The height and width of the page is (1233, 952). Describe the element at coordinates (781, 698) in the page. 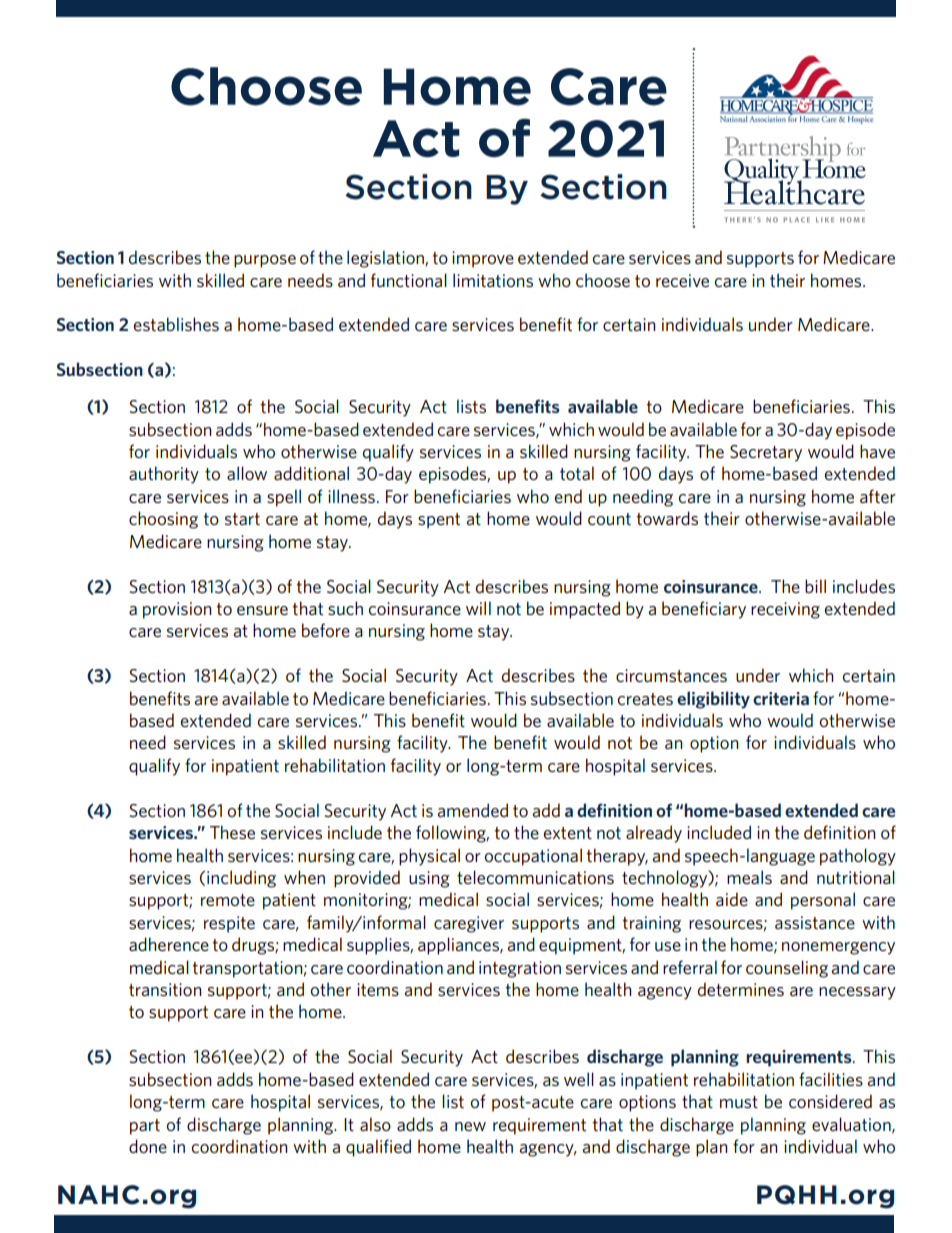

I see `criteria` at that location.
